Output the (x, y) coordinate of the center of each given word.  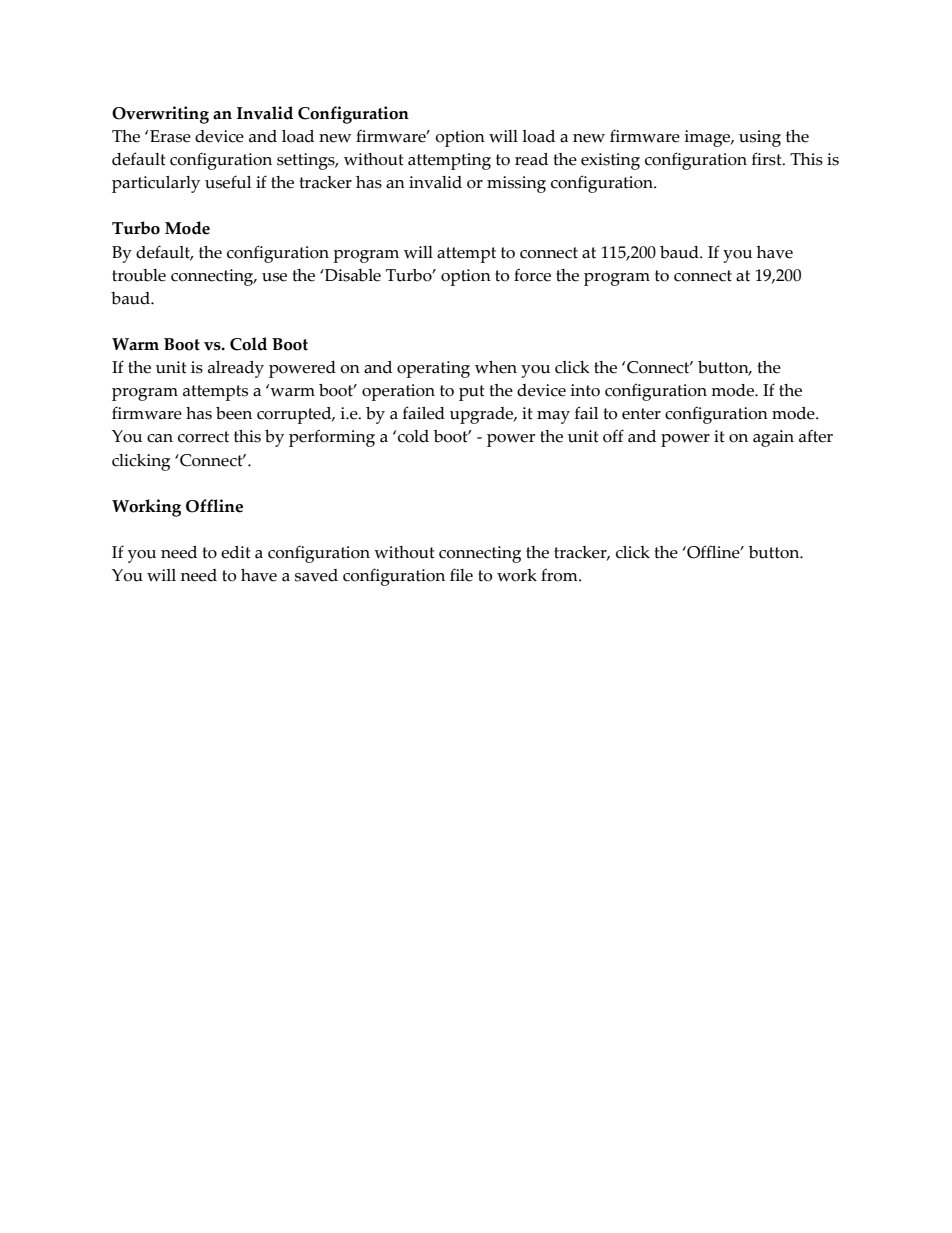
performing (332, 438)
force (532, 275)
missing (516, 184)
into (585, 390)
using (760, 138)
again (773, 438)
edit (236, 552)
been (234, 413)
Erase (170, 136)
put (472, 393)
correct (203, 437)
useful (228, 182)
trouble (139, 275)
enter (641, 414)
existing (610, 161)
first (768, 159)
